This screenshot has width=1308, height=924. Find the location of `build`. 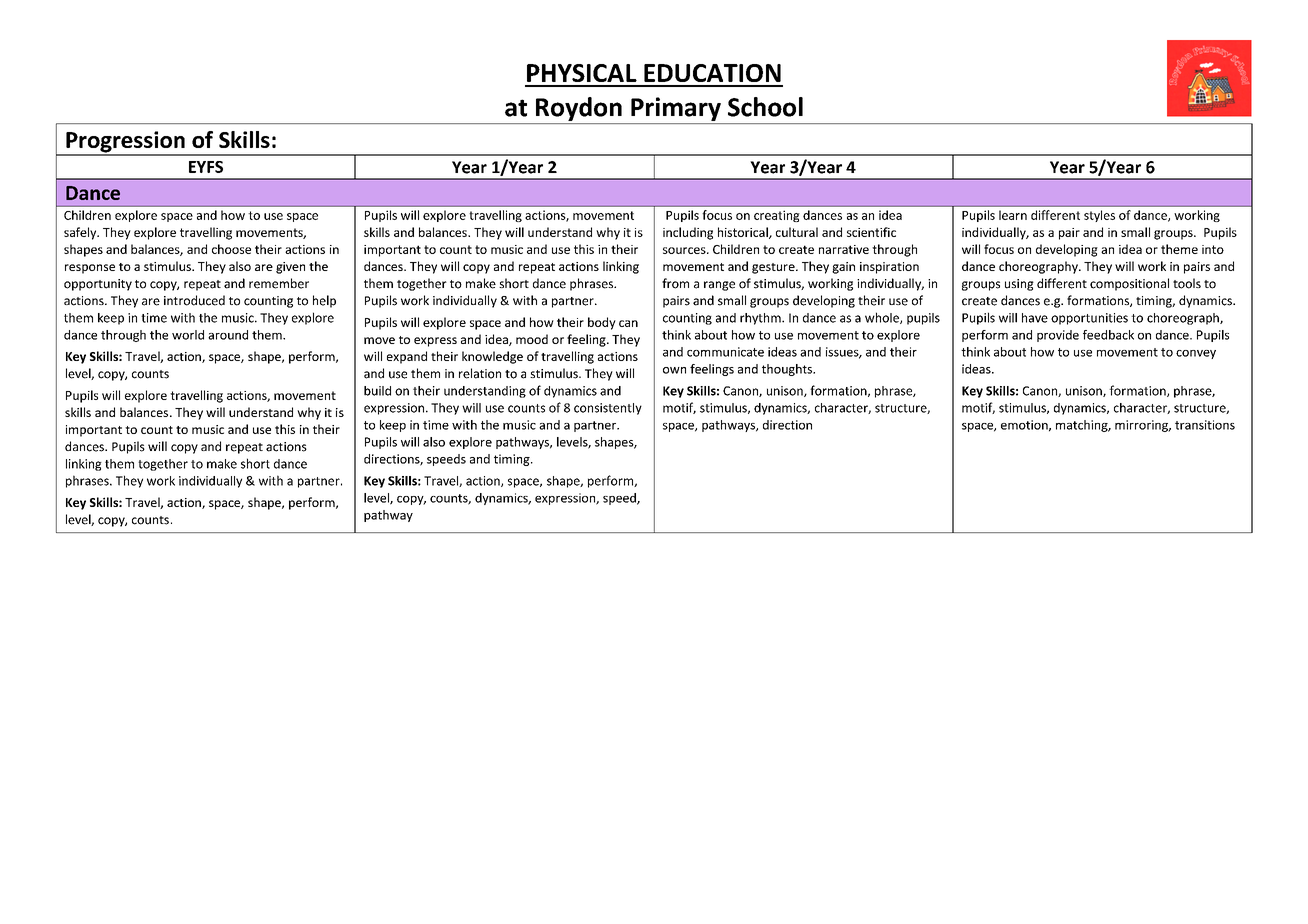

build is located at coordinates (377, 391).
